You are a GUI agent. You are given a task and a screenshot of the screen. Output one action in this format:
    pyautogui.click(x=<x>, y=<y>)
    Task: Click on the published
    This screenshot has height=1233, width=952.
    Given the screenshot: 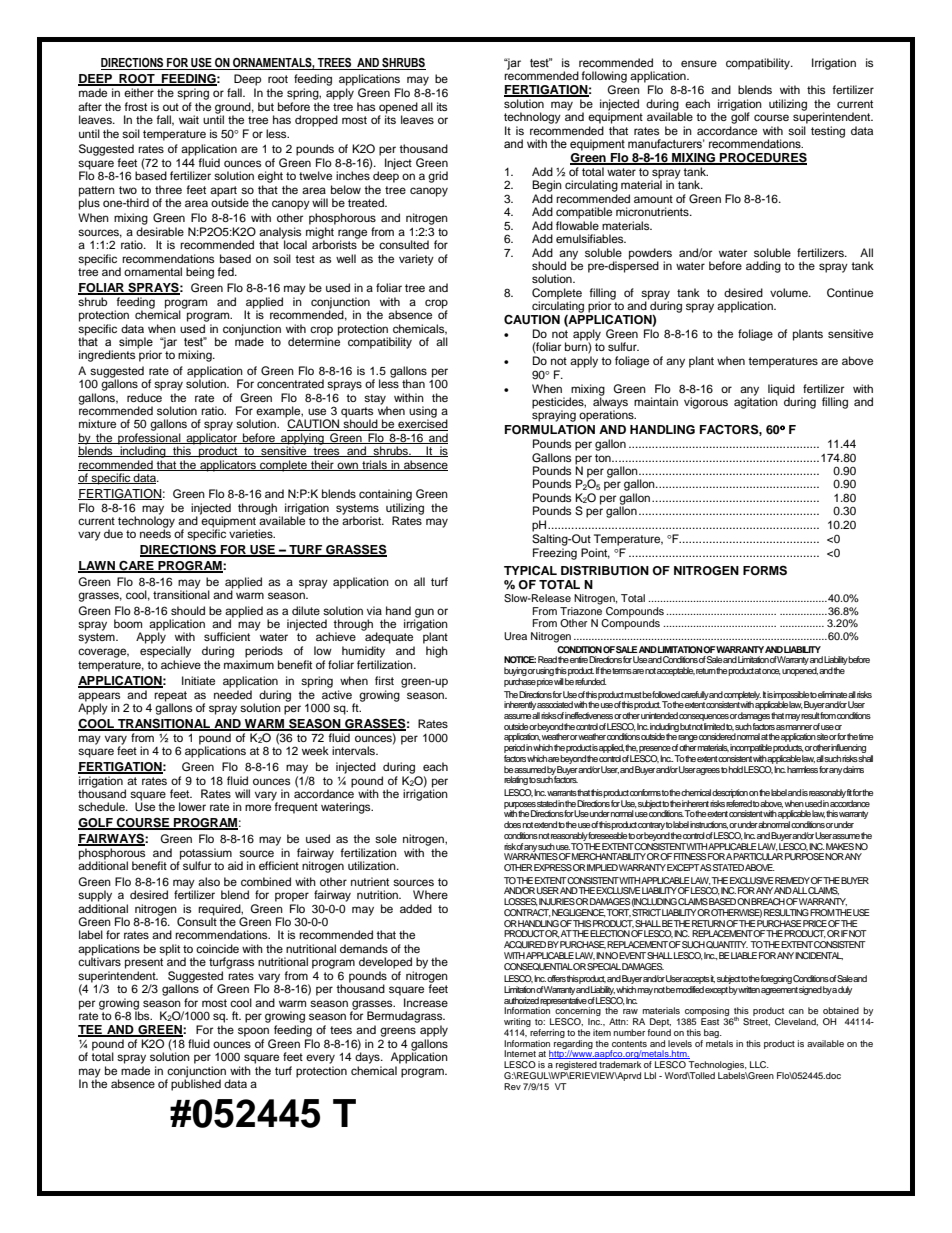 What is the action you would take?
    pyautogui.click(x=196, y=1084)
